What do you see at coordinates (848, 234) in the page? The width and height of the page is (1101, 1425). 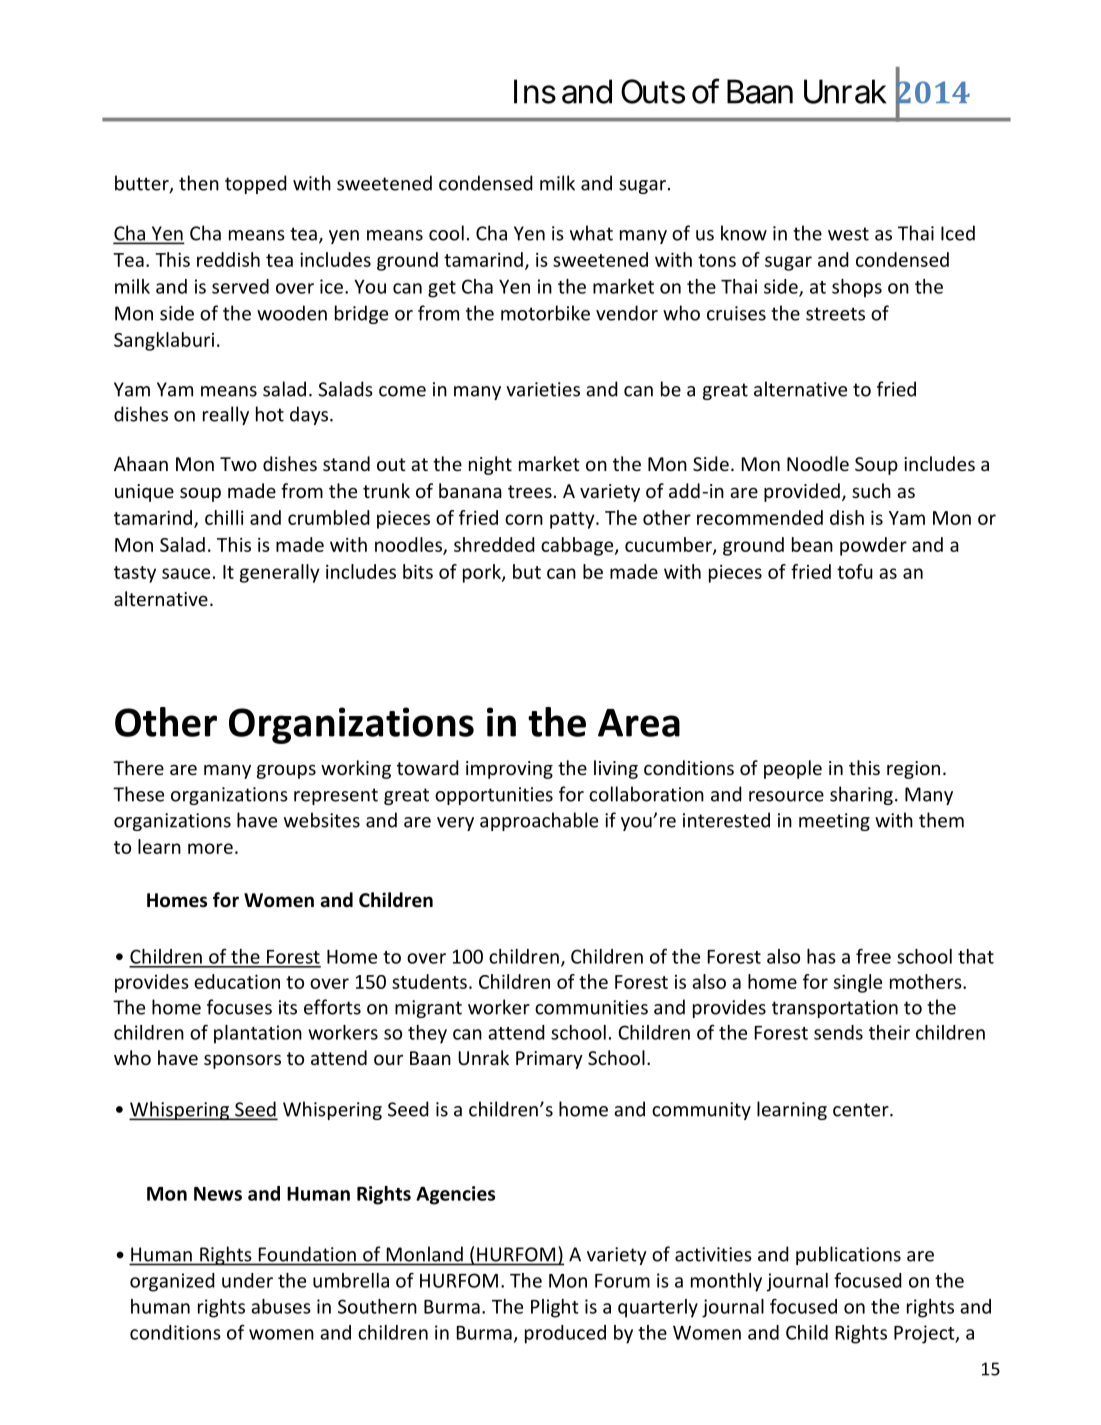 I see `west` at bounding box center [848, 234].
